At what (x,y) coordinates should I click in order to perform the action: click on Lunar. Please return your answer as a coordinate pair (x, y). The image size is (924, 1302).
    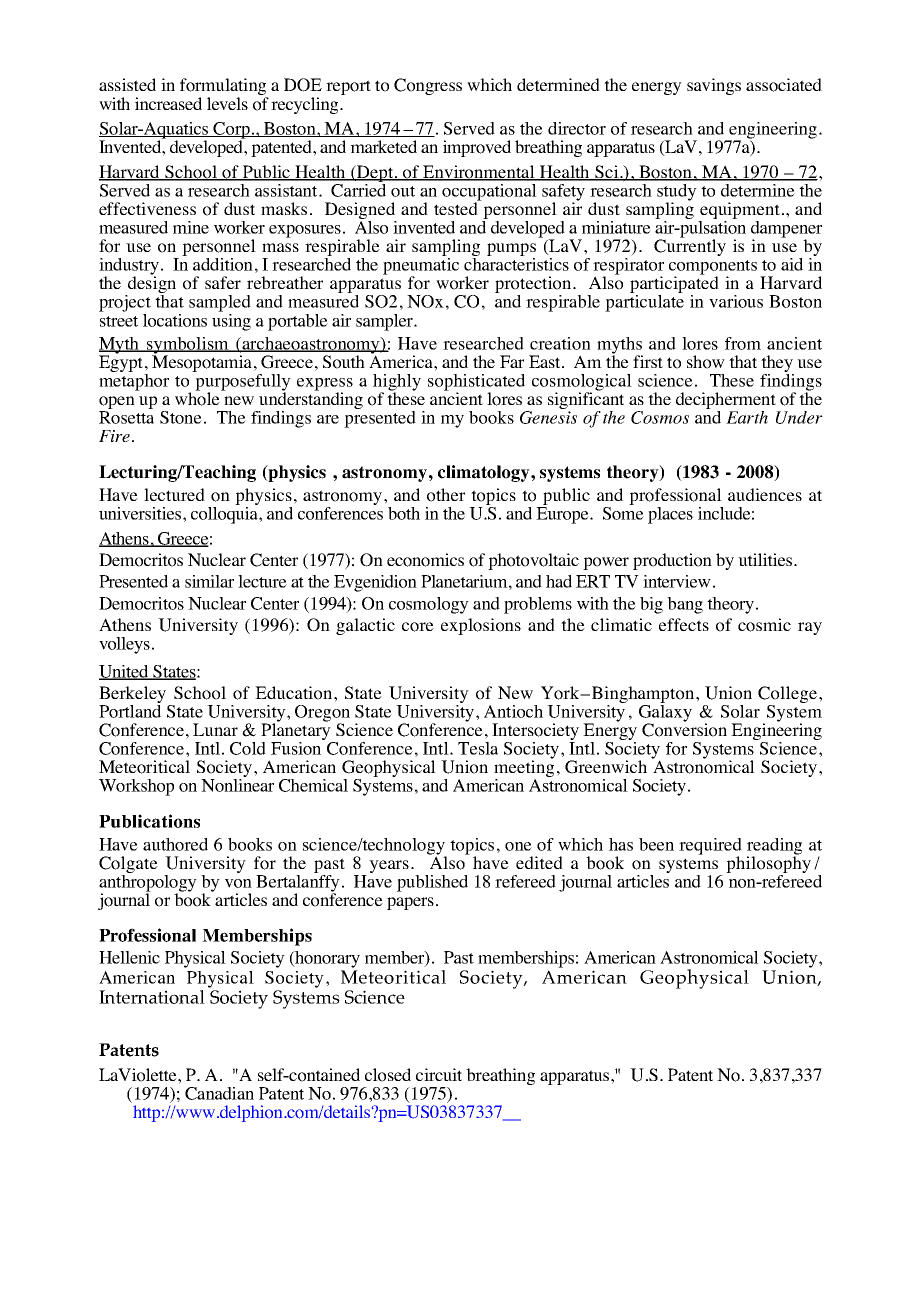
    Looking at the image, I should click on (215, 729).
